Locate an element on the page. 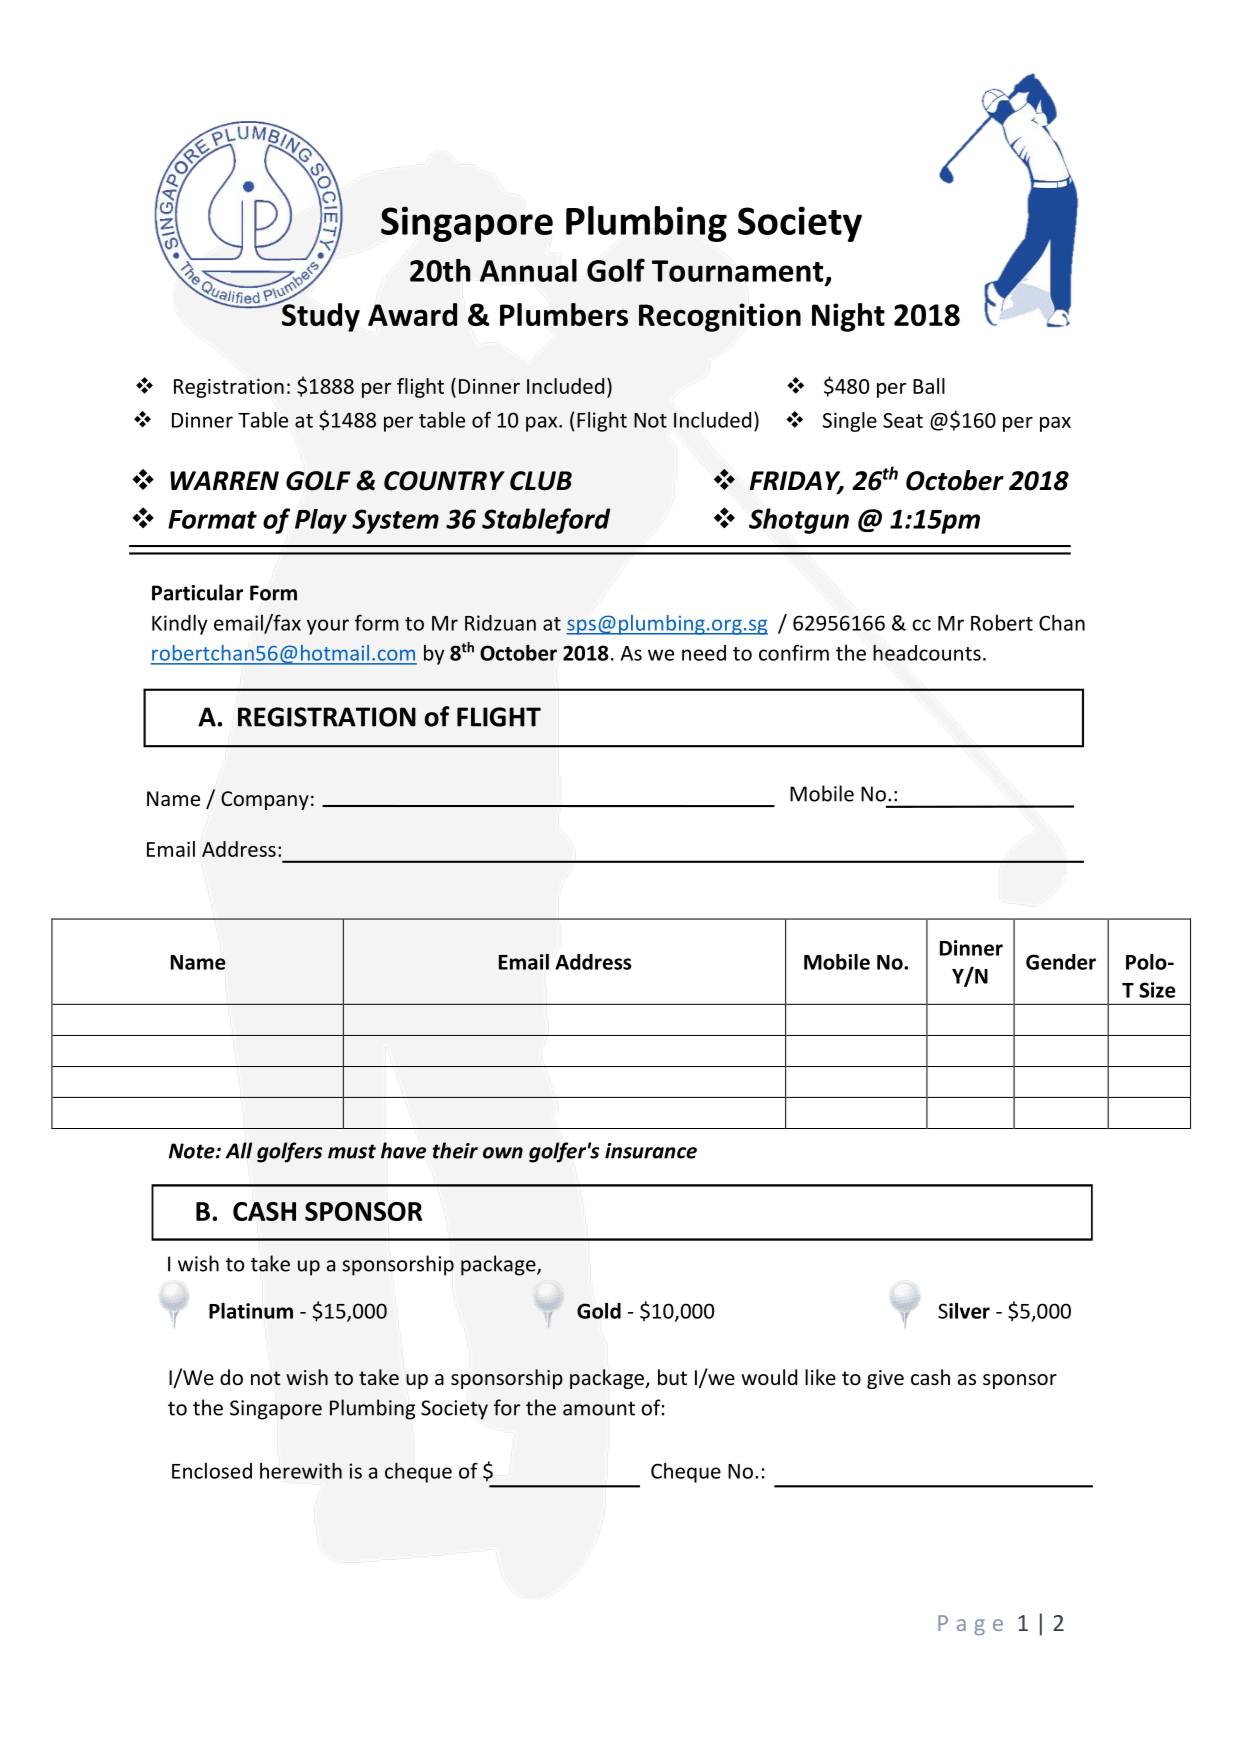  Study is located at coordinates (320, 316).
